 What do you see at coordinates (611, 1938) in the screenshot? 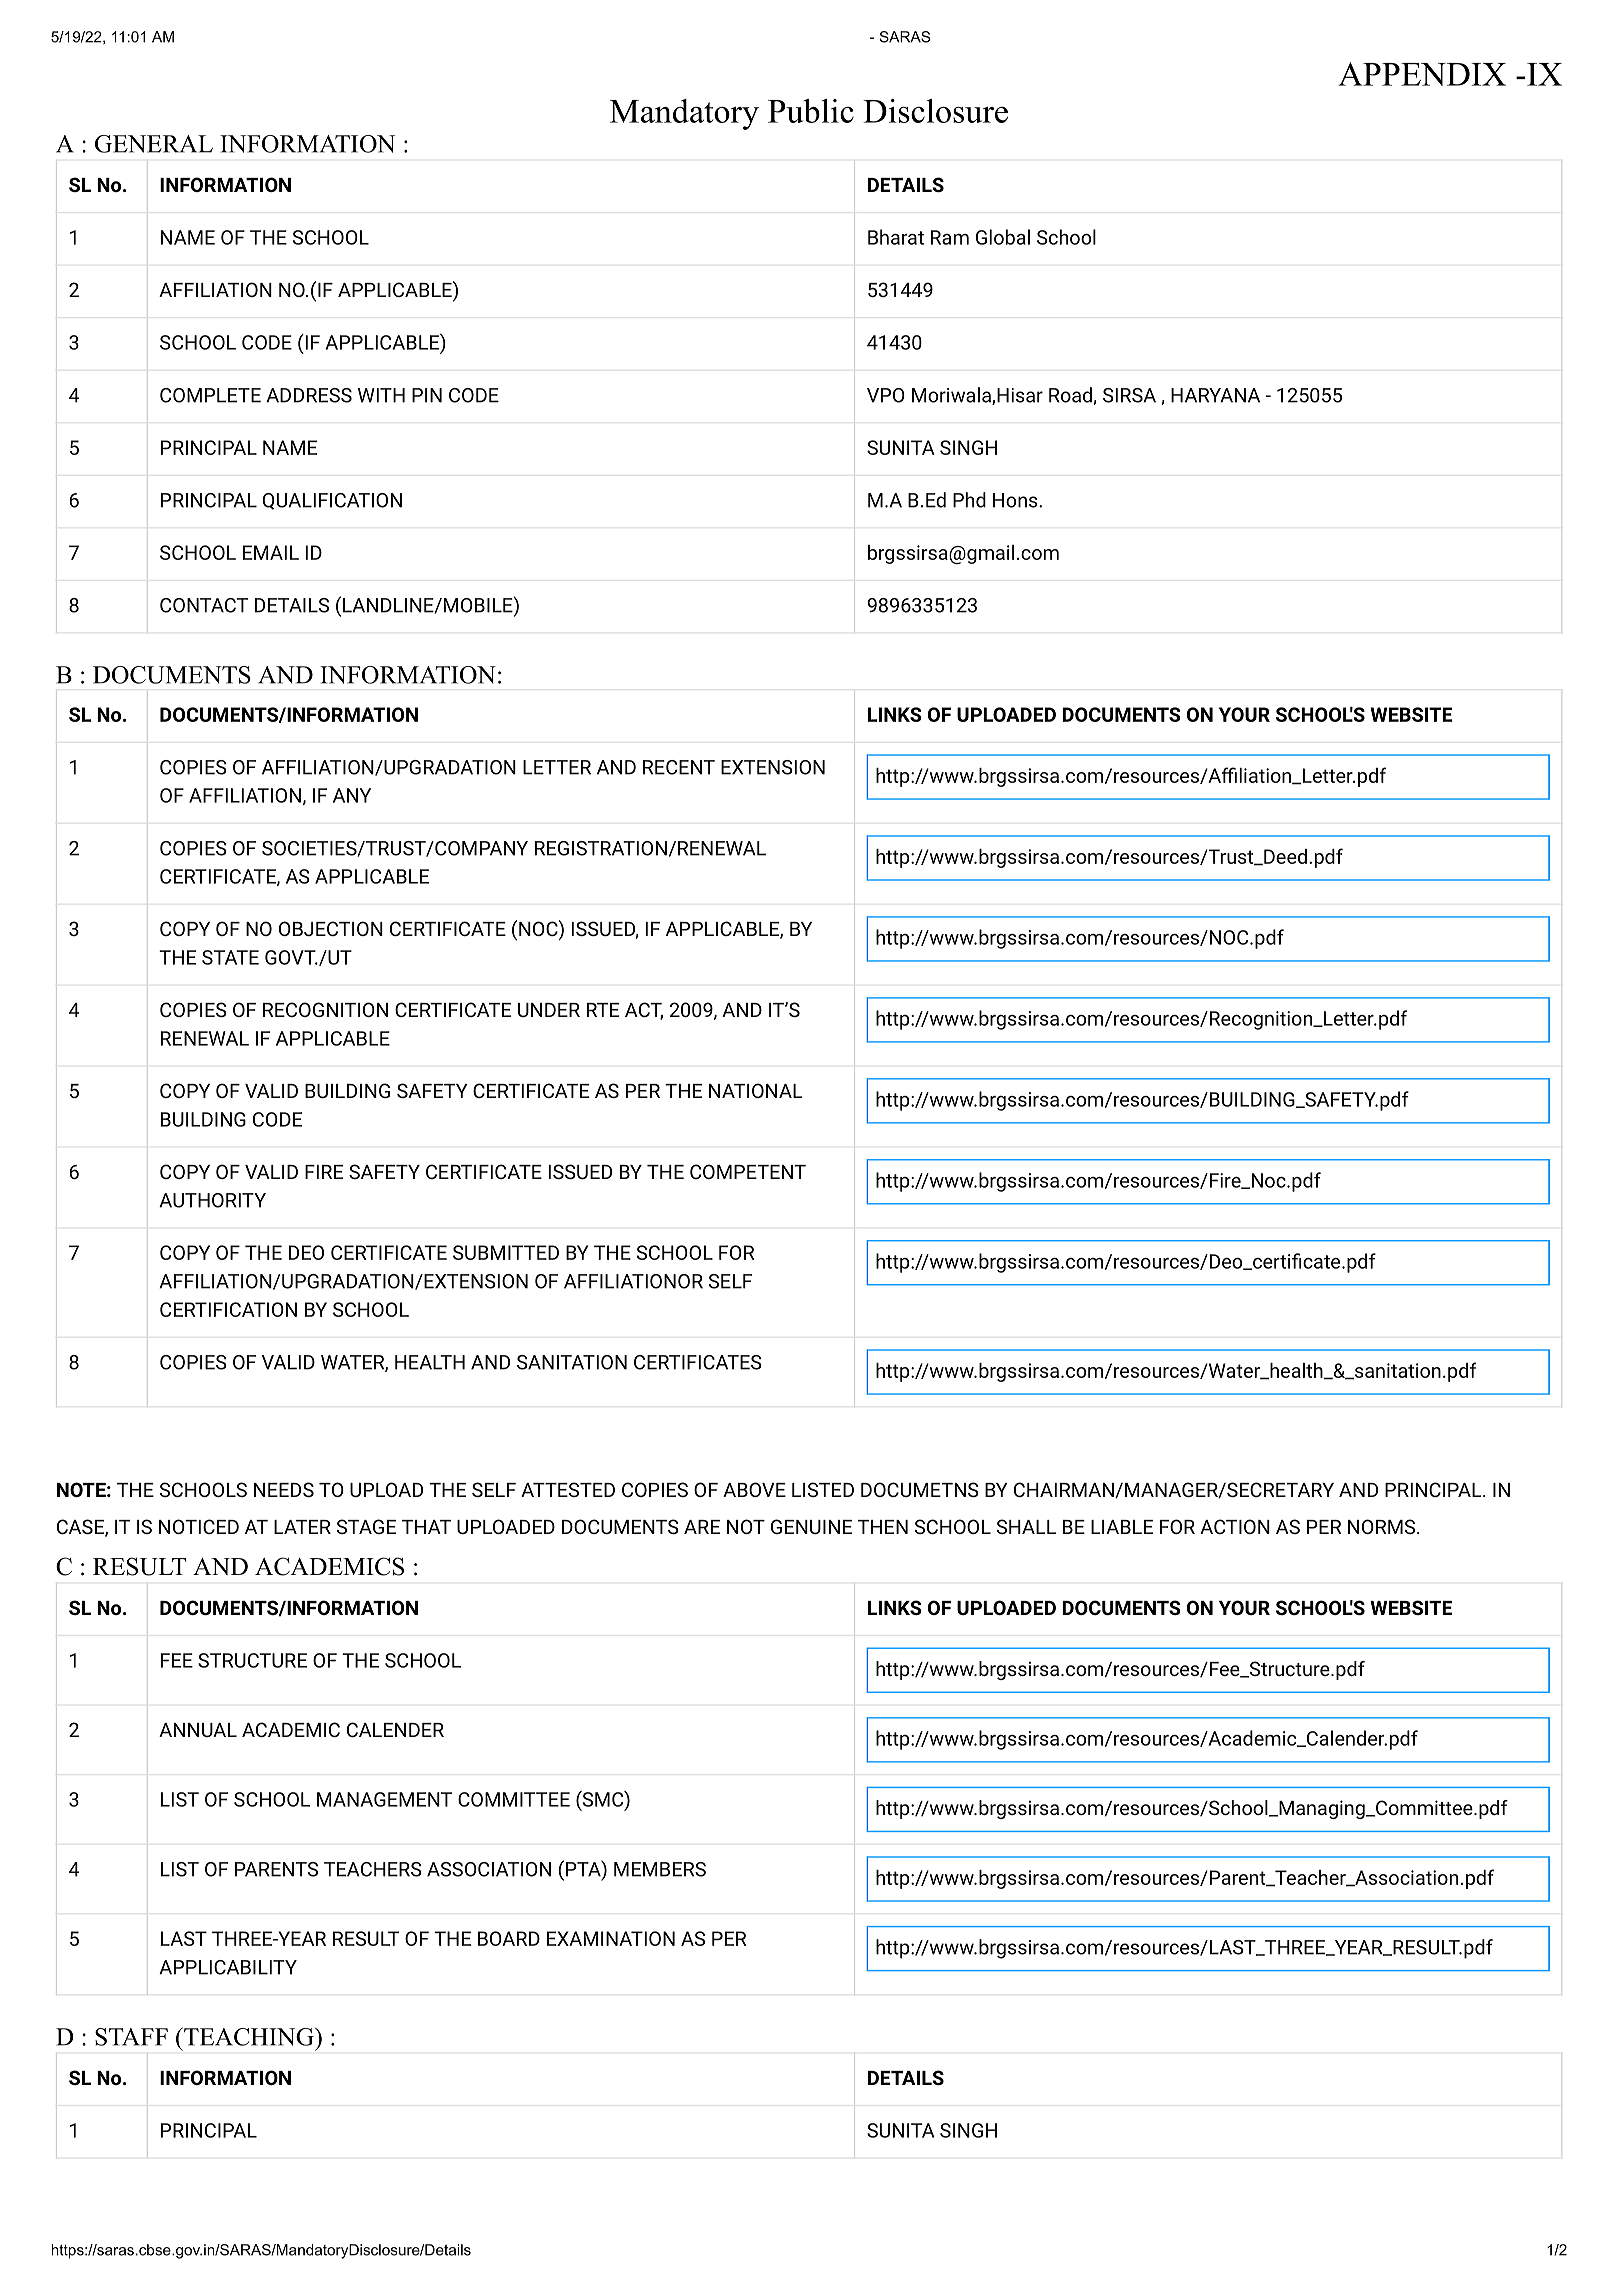
I see `EXAMINATION` at bounding box center [611, 1938].
